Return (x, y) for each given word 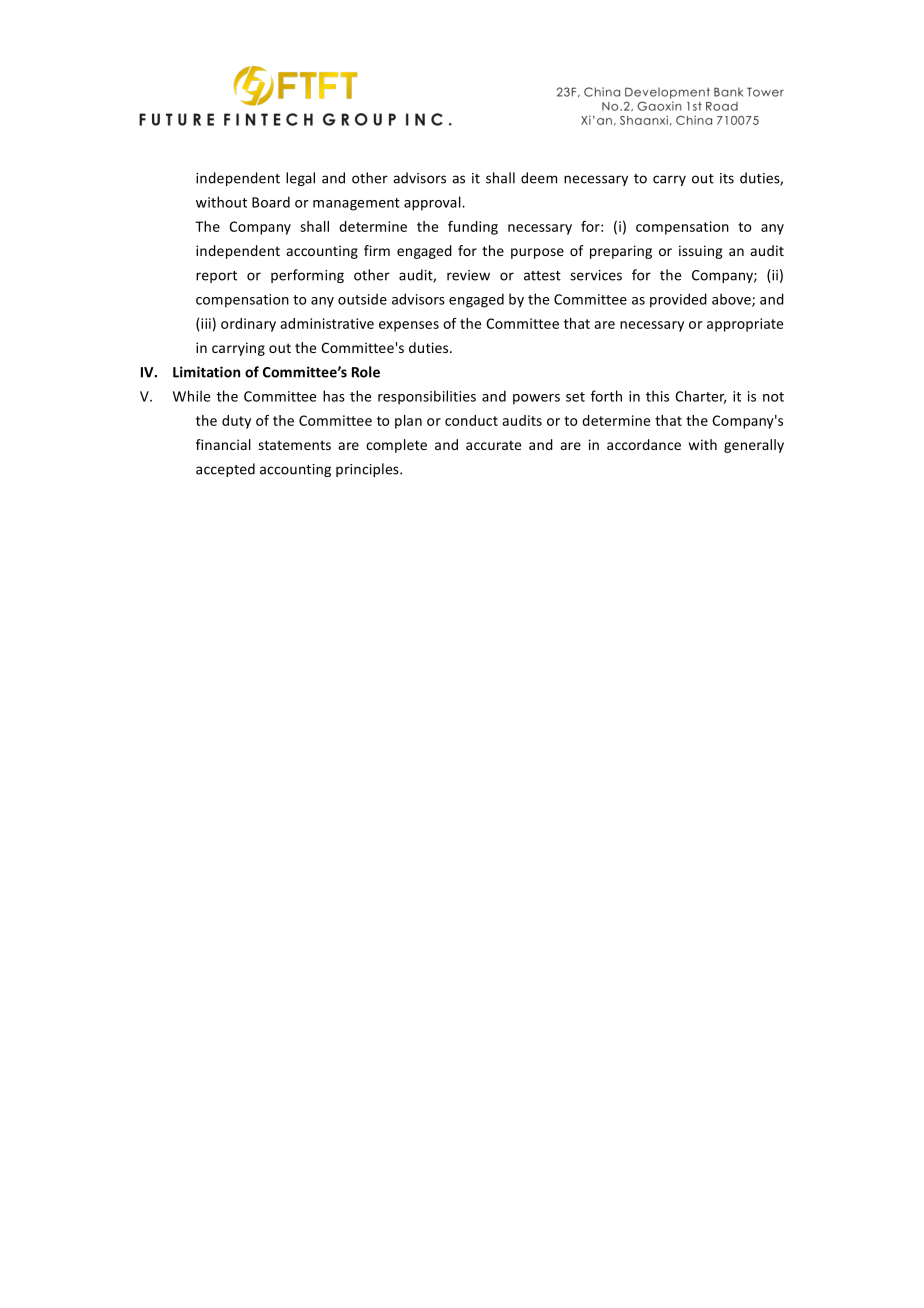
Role (366, 372)
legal (300, 179)
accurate (493, 445)
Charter (700, 397)
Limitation (206, 372)
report (216, 277)
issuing (701, 252)
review (468, 275)
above (732, 300)
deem (539, 178)
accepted (225, 470)
